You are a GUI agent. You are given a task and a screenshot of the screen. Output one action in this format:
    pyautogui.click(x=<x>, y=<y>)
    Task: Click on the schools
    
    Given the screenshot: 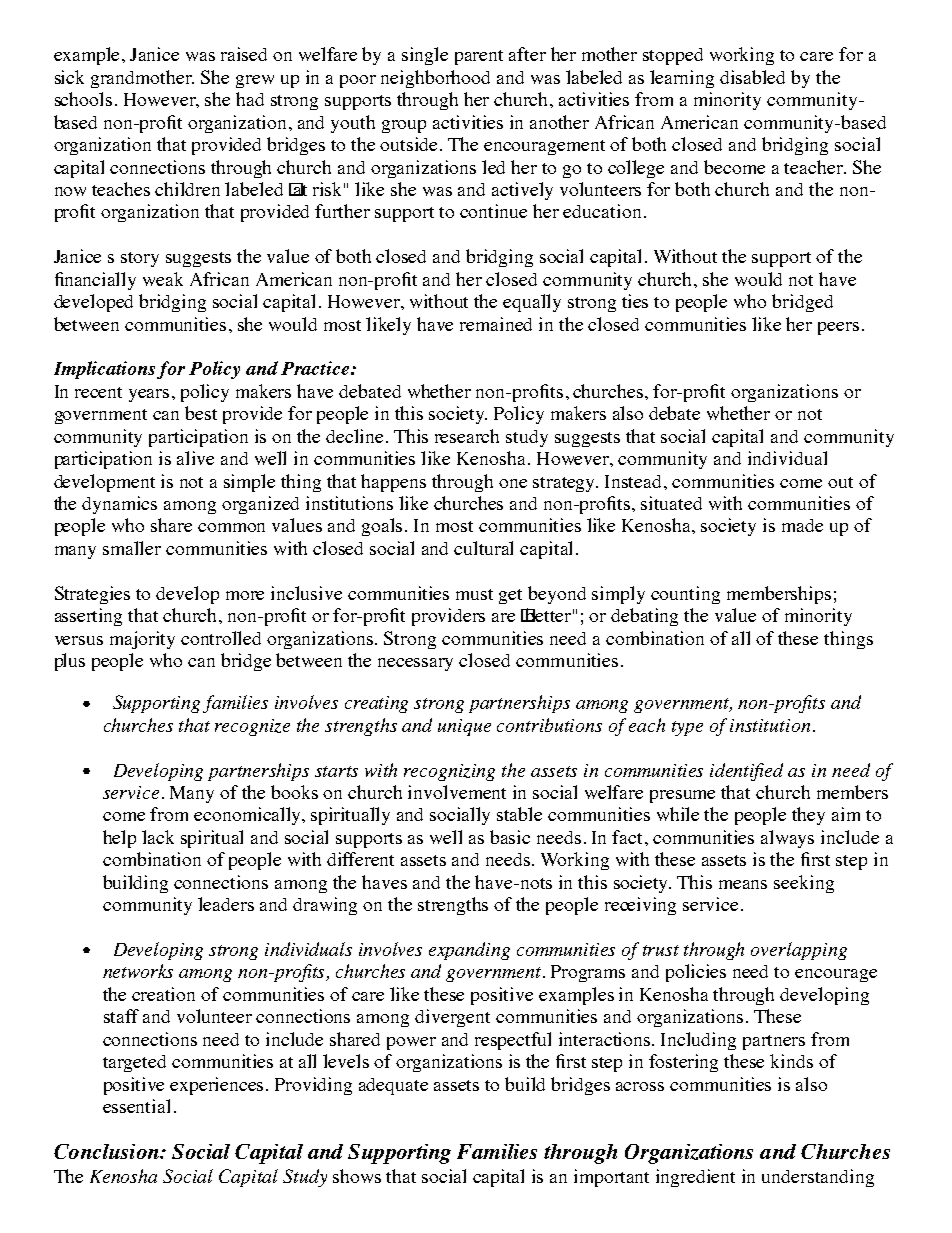 What is the action you would take?
    pyautogui.click(x=83, y=99)
